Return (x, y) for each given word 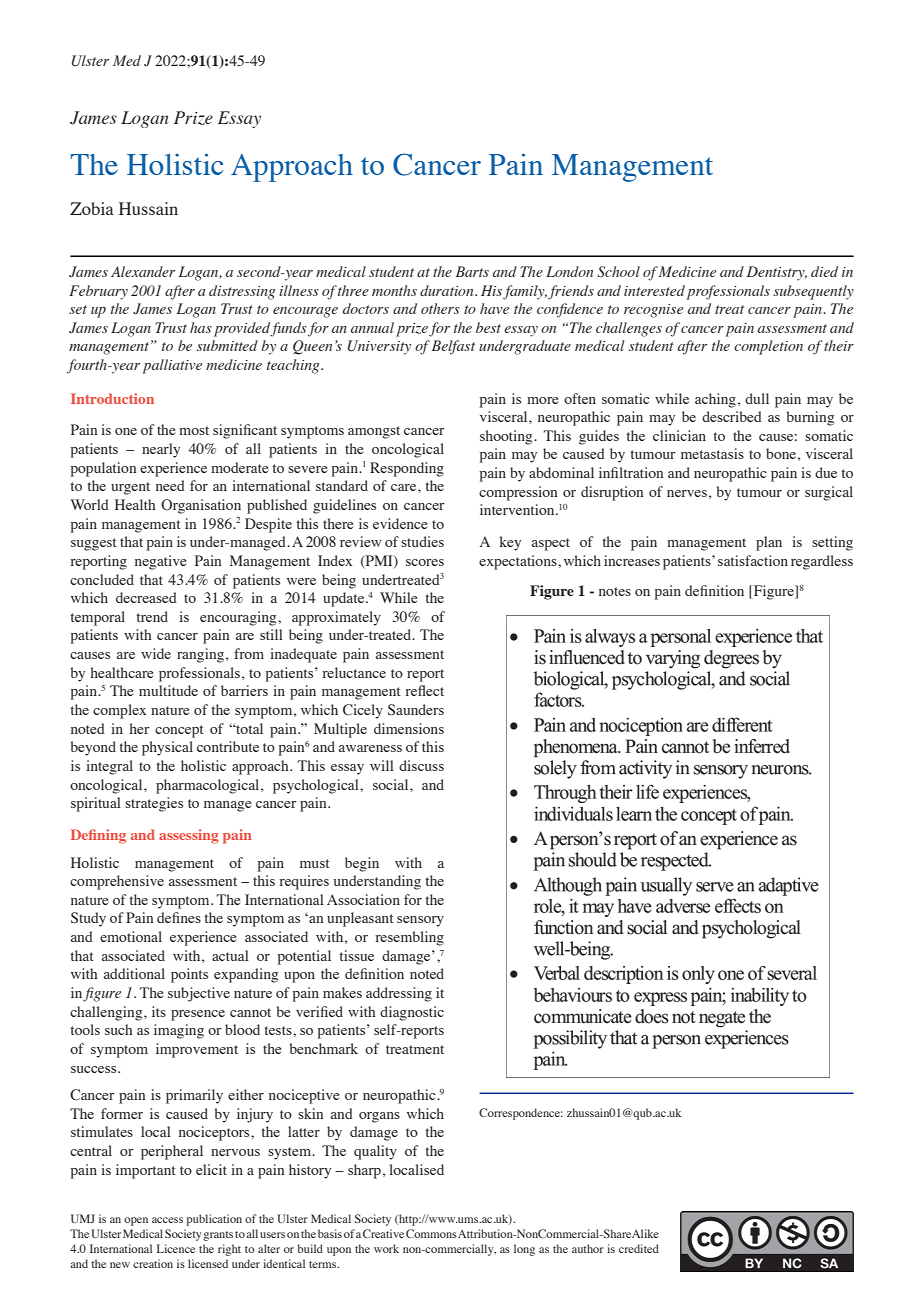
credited (639, 1248)
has (201, 327)
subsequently (813, 292)
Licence (176, 1248)
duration (448, 290)
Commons (431, 1233)
